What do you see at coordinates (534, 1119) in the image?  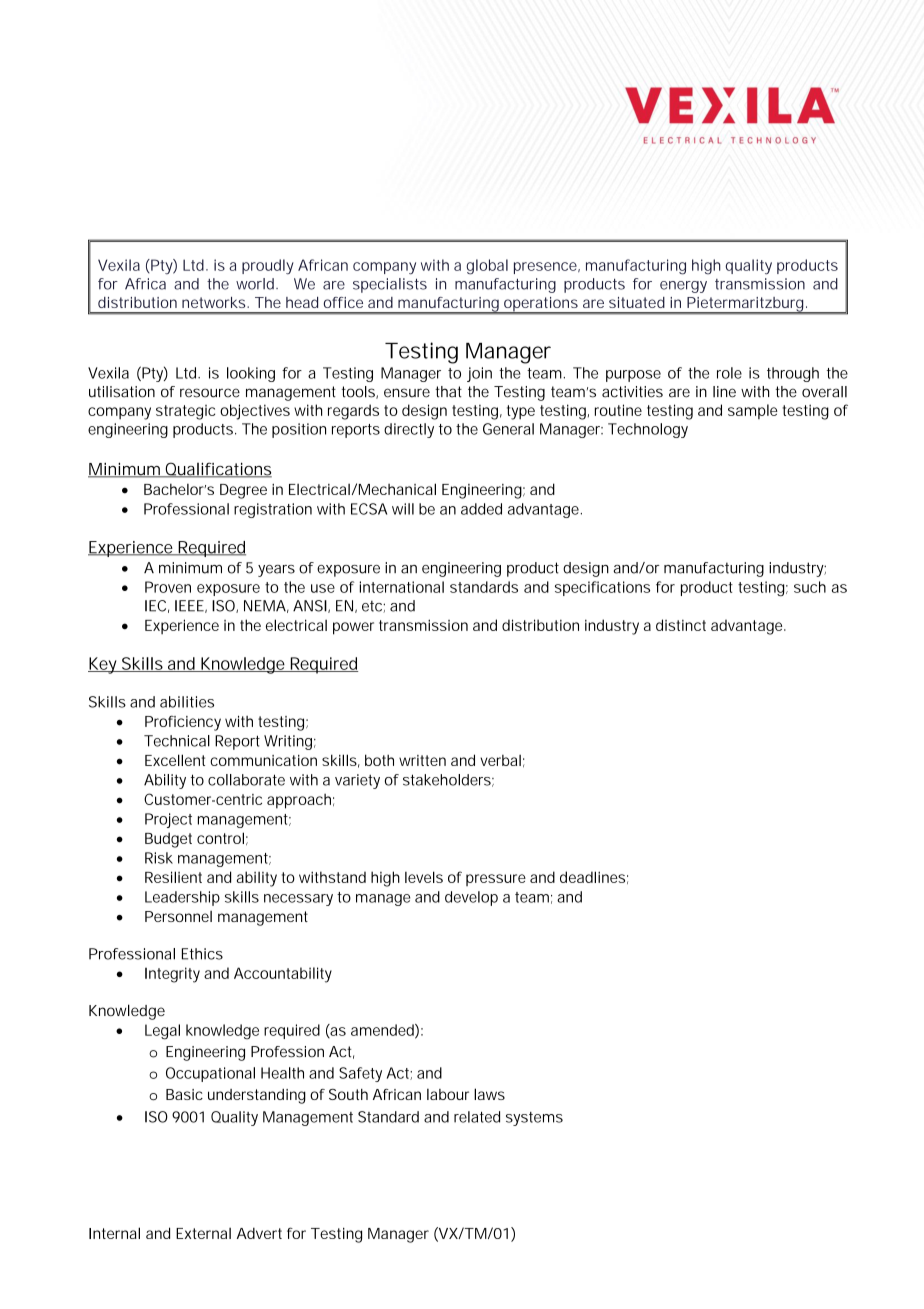 I see `systems` at bounding box center [534, 1119].
